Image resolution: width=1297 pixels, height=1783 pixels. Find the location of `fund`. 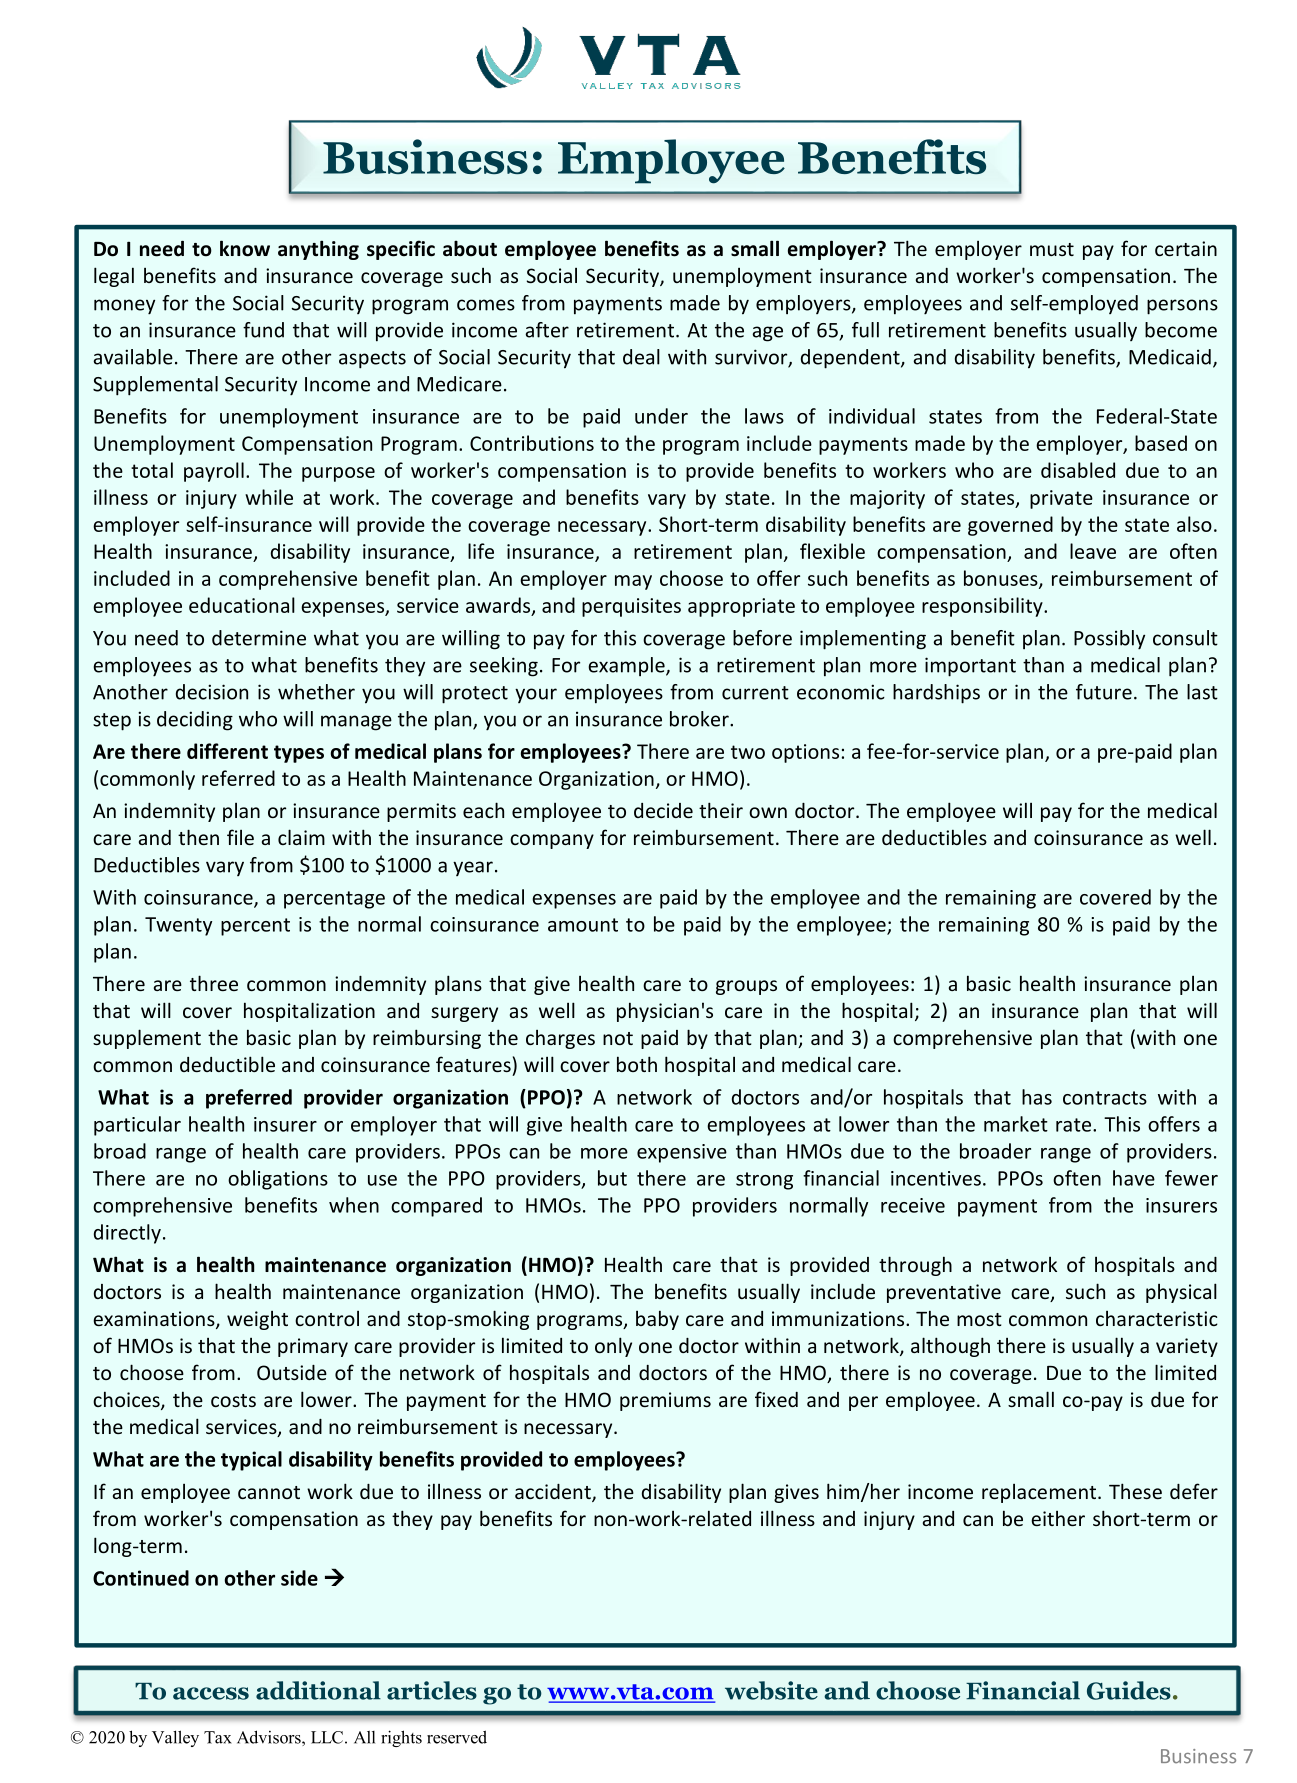

fund is located at coordinates (263, 330).
